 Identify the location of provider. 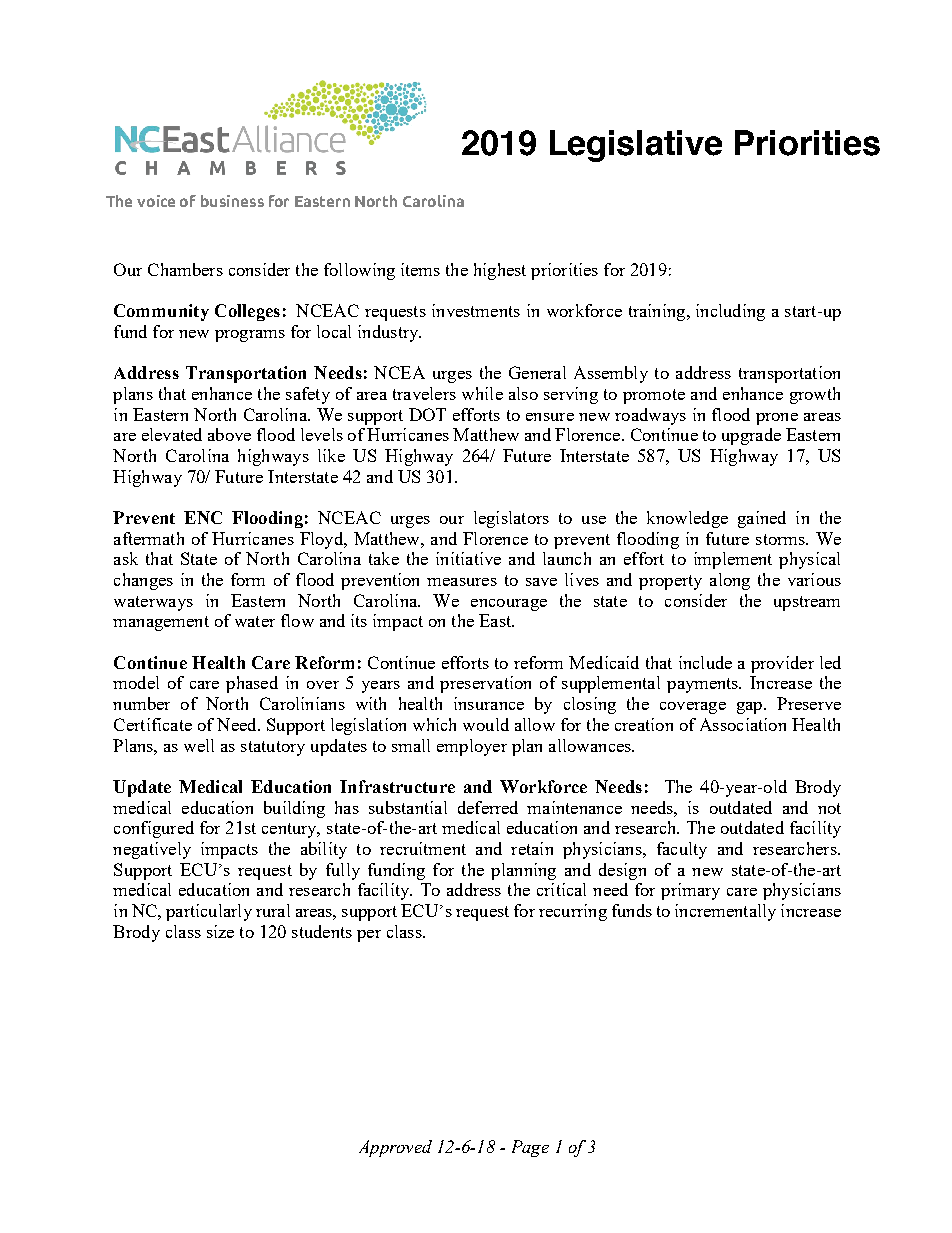
(782, 664).
